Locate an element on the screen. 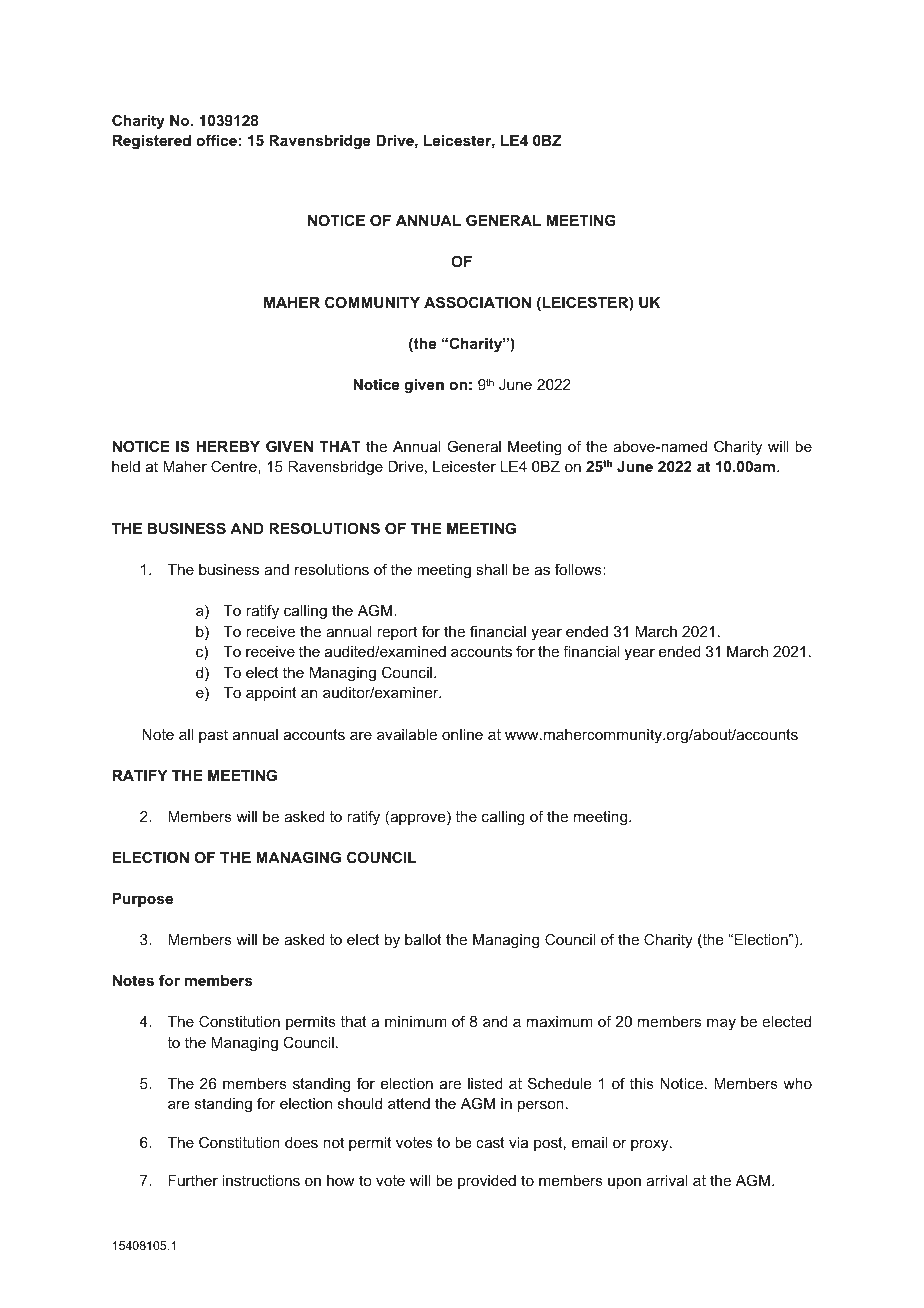  online is located at coordinates (462, 734).
